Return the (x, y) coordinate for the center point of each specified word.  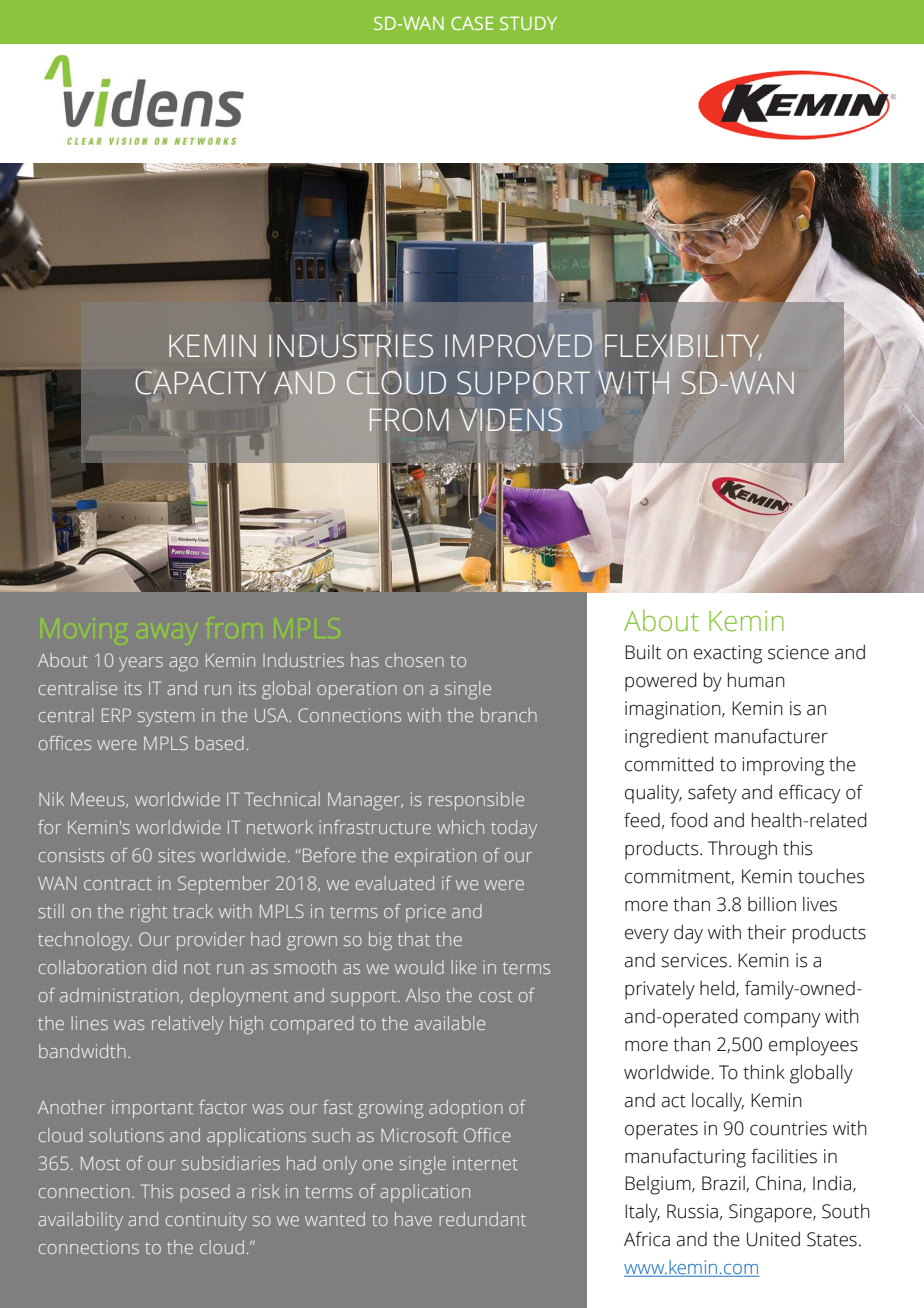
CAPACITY (201, 383)
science (798, 652)
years (141, 664)
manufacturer (771, 736)
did (165, 967)
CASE (472, 23)
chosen (414, 660)
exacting (728, 654)
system (166, 718)
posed (205, 1193)
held (718, 988)
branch (509, 715)
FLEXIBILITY (683, 346)
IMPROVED (520, 346)
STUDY (528, 23)
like (463, 967)
